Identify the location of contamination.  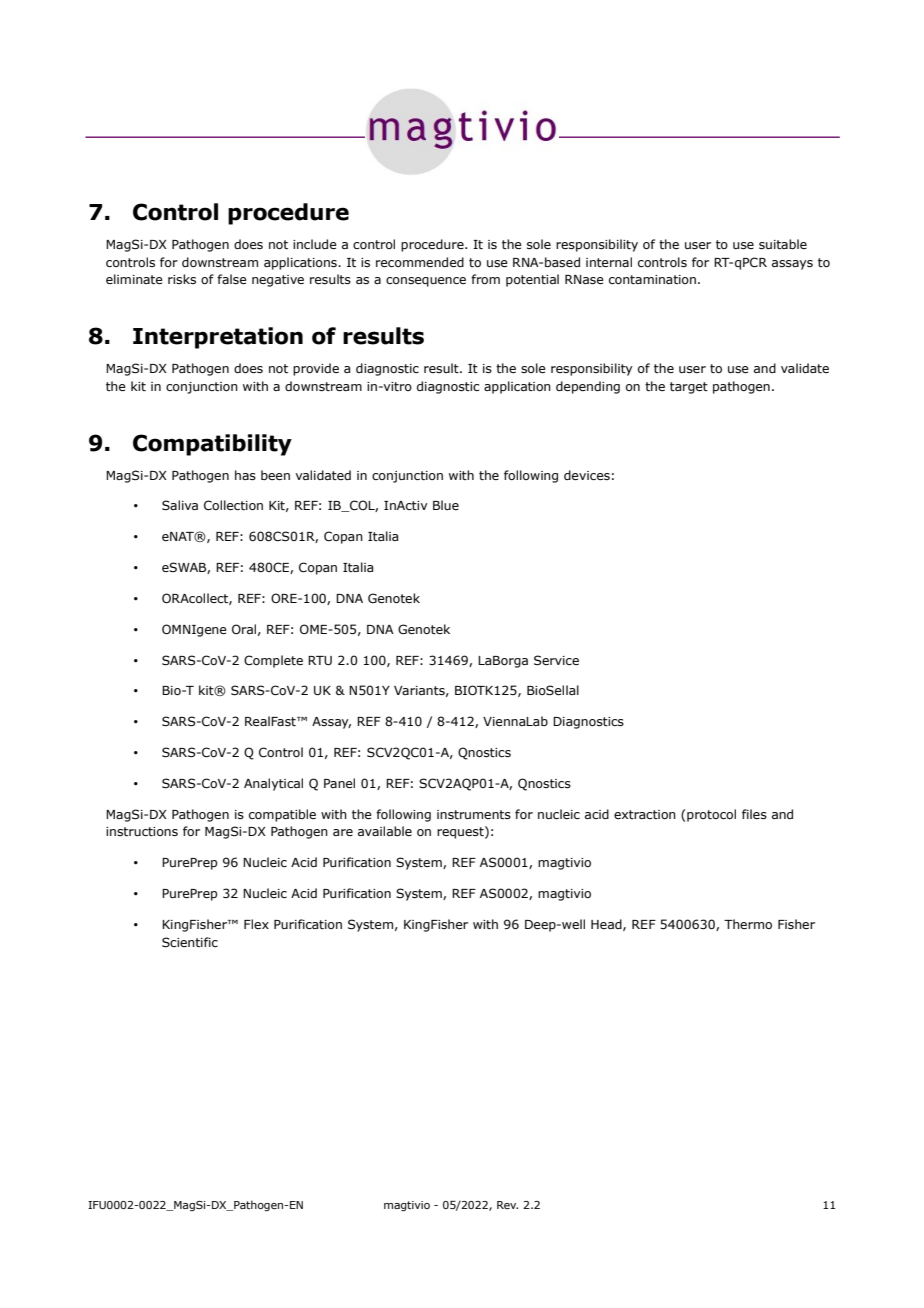
(652, 279).
